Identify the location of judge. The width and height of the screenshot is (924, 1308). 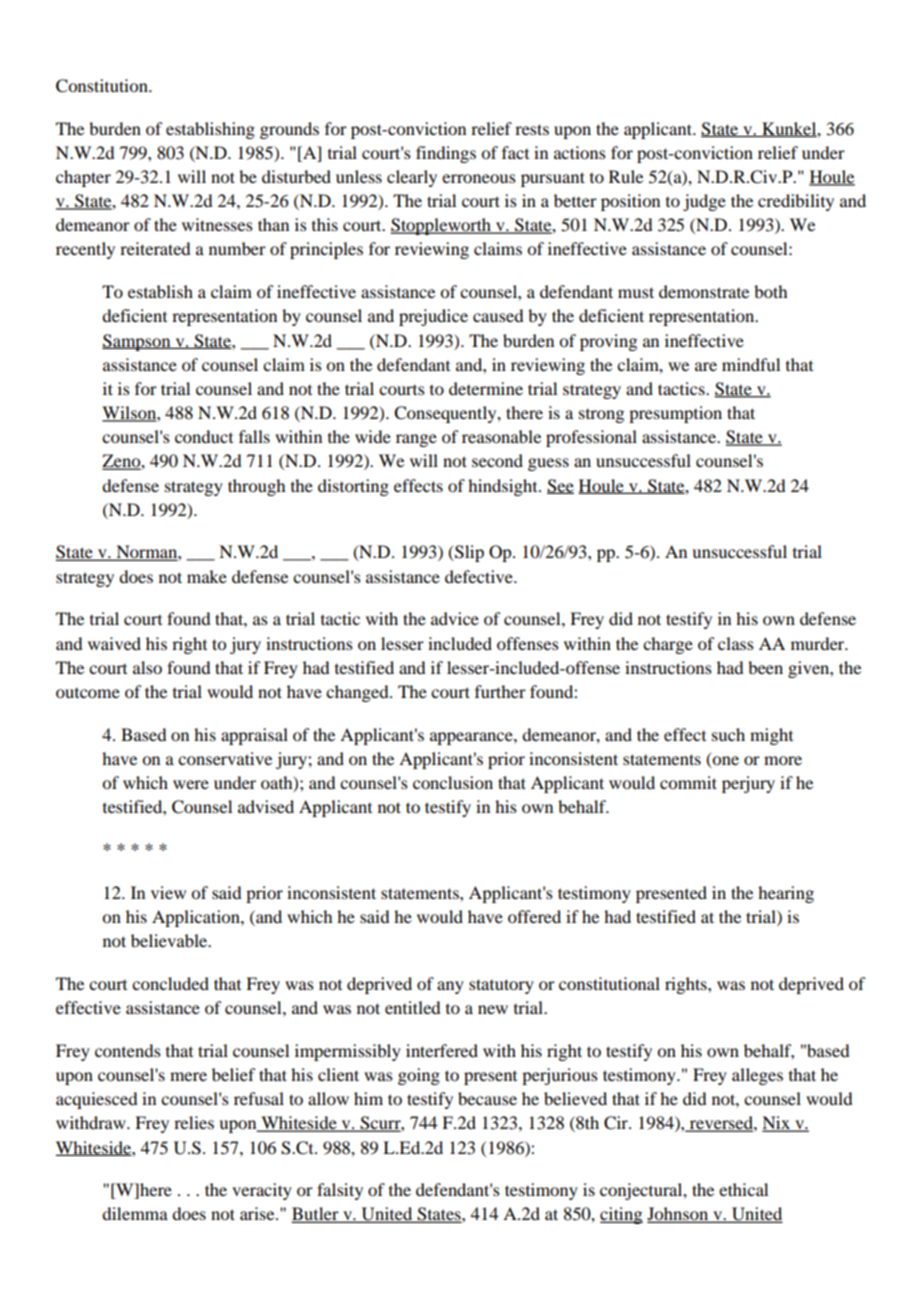
(704, 202).
